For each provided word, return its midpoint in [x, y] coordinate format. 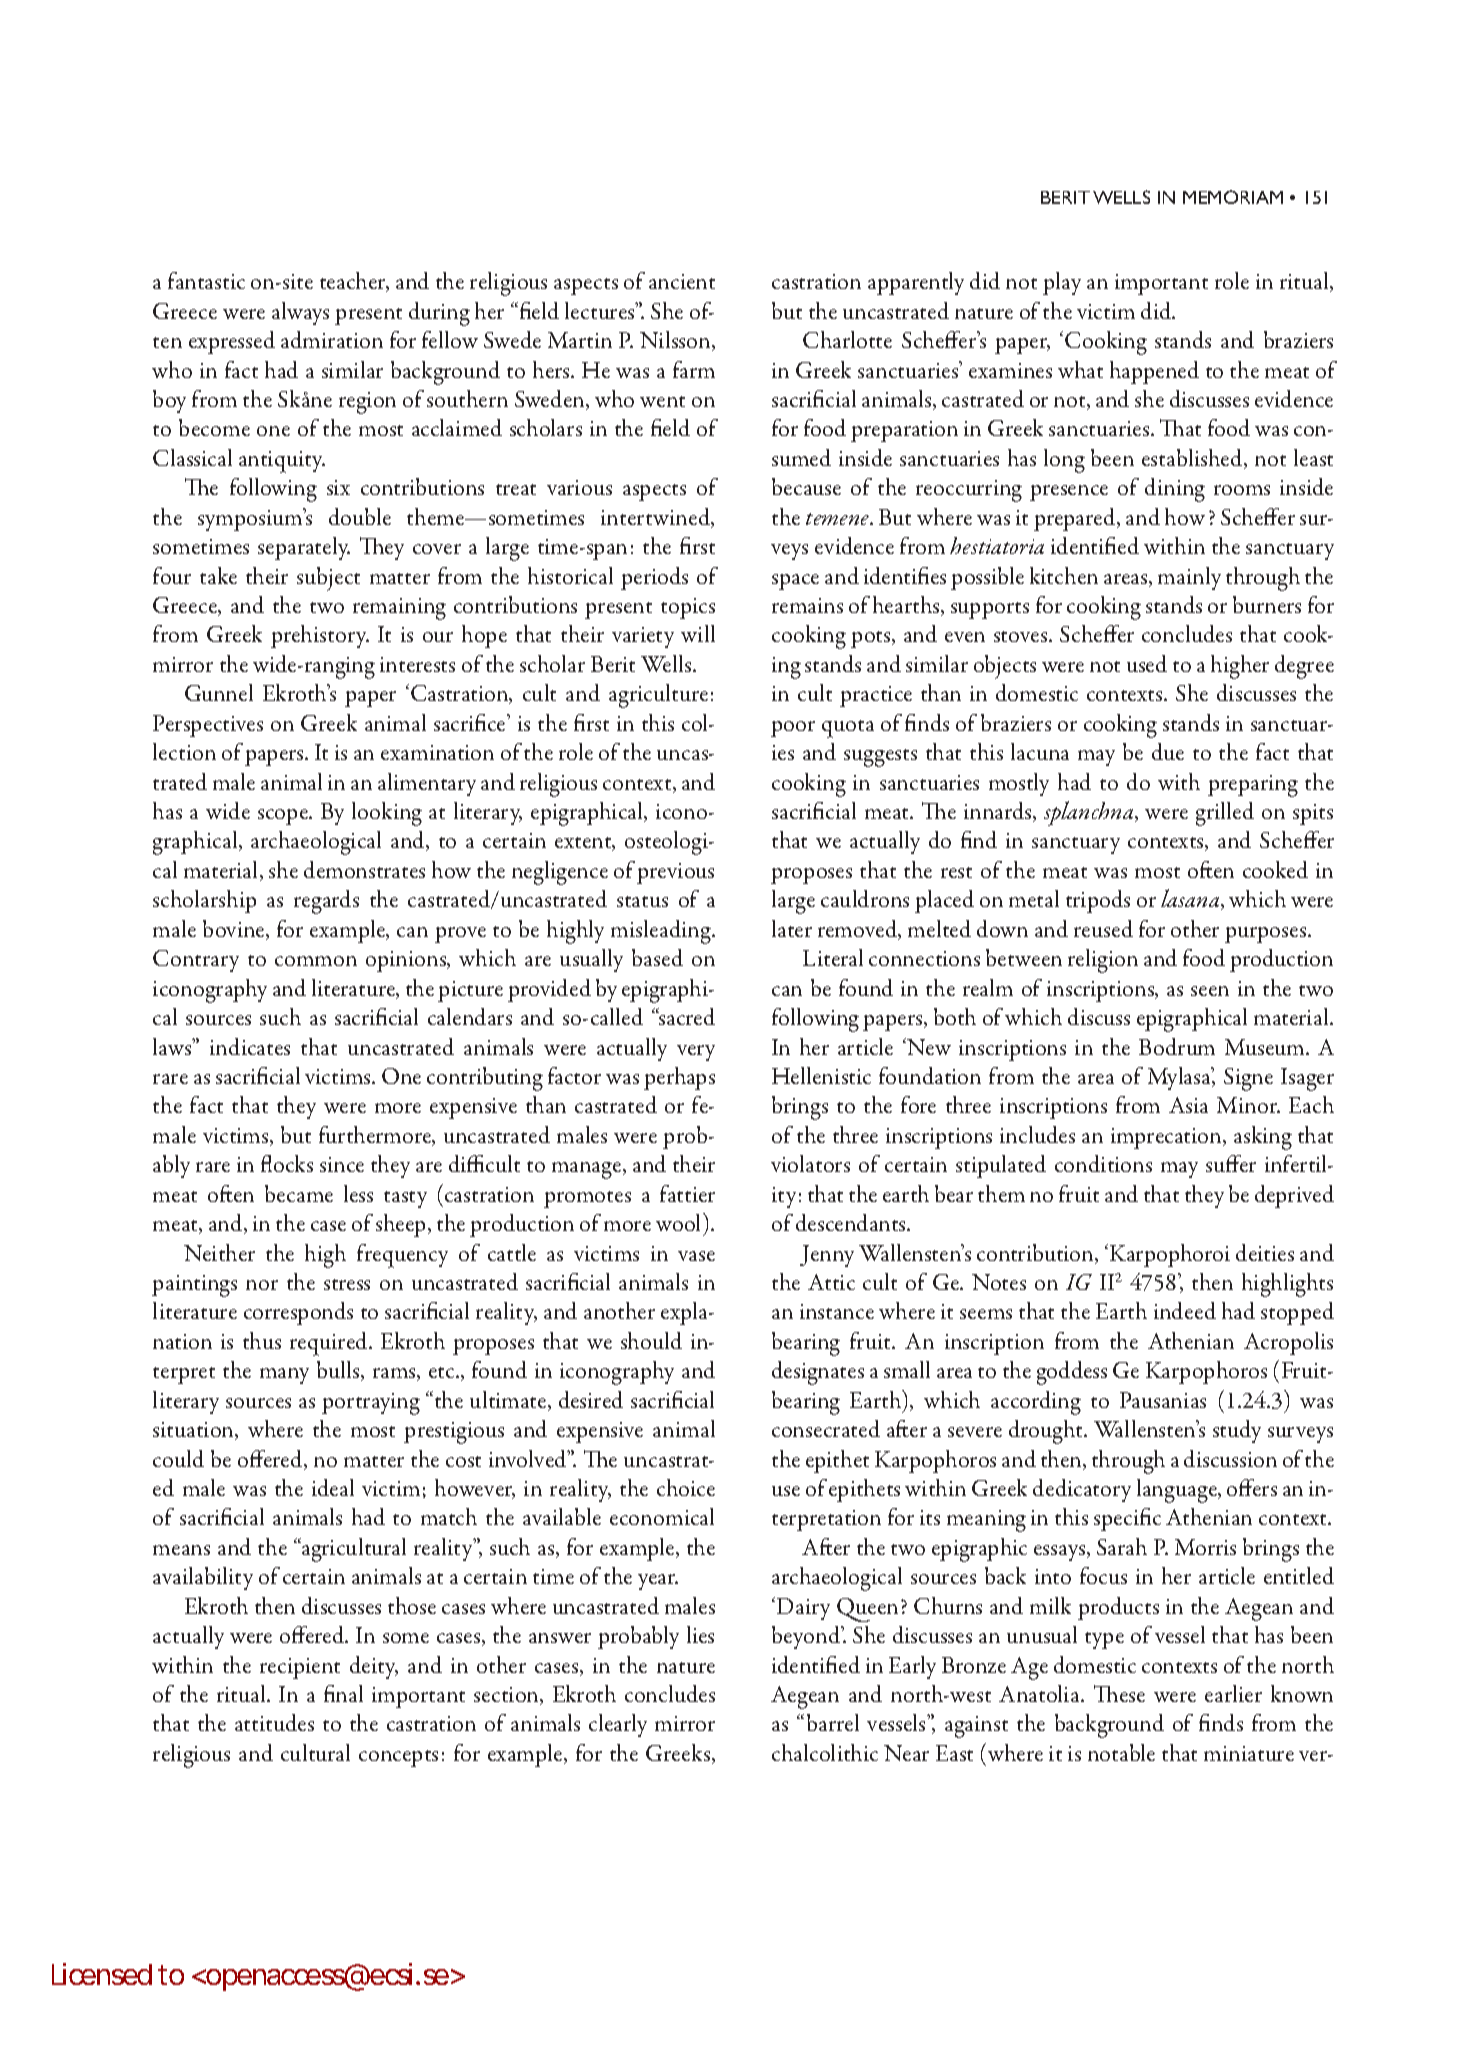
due [1168, 751]
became [299, 1193]
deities [1265, 1252]
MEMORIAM [1233, 197]
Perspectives [208, 726]
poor [793, 729]
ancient [682, 281]
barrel [833, 1722]
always [300, 313]
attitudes [274, 1722]
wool [680, 1222]
